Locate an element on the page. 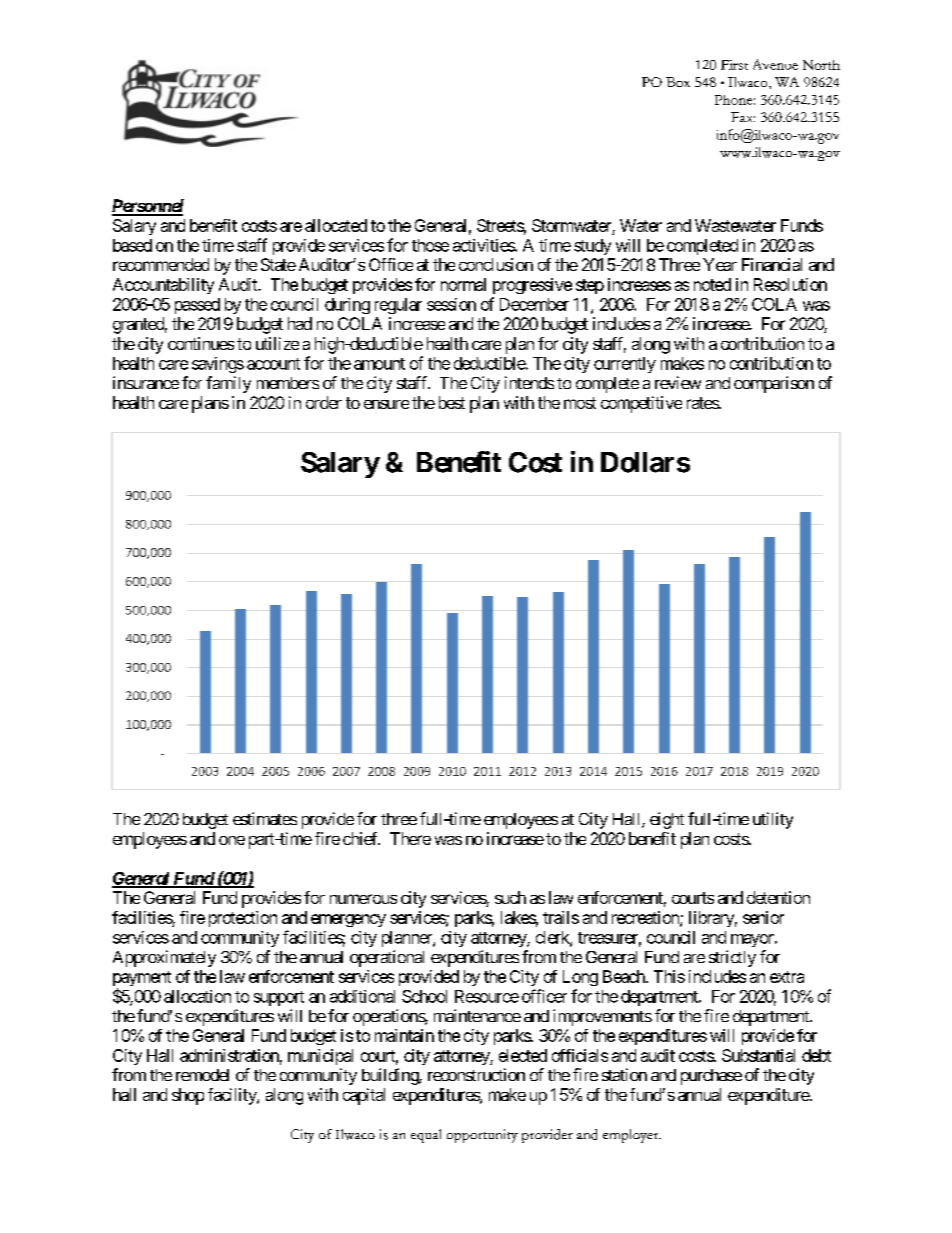  those is located at coordinates (430, 245).
